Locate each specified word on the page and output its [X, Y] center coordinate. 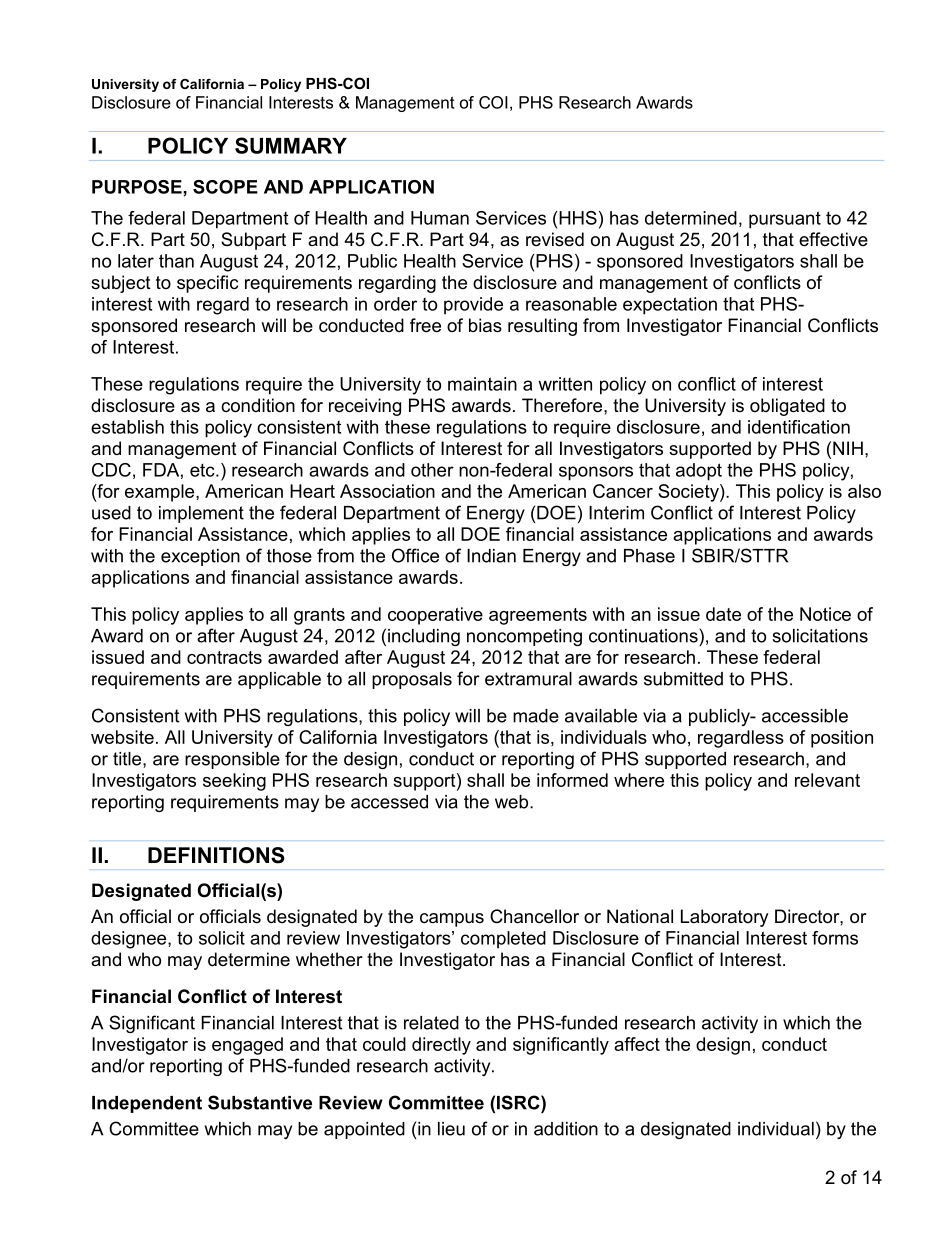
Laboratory [725, 918]
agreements [538, 616]
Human [440, 218]
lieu [451, 1129]
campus [452, 920]
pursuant [785, 220]
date [723, 614]
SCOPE [225, 187]
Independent [147, 1104]
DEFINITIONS [216, 855]
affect [637, 1044]
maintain [482, 384]
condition [258, 405]
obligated [787, 407]
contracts [224, 657]
